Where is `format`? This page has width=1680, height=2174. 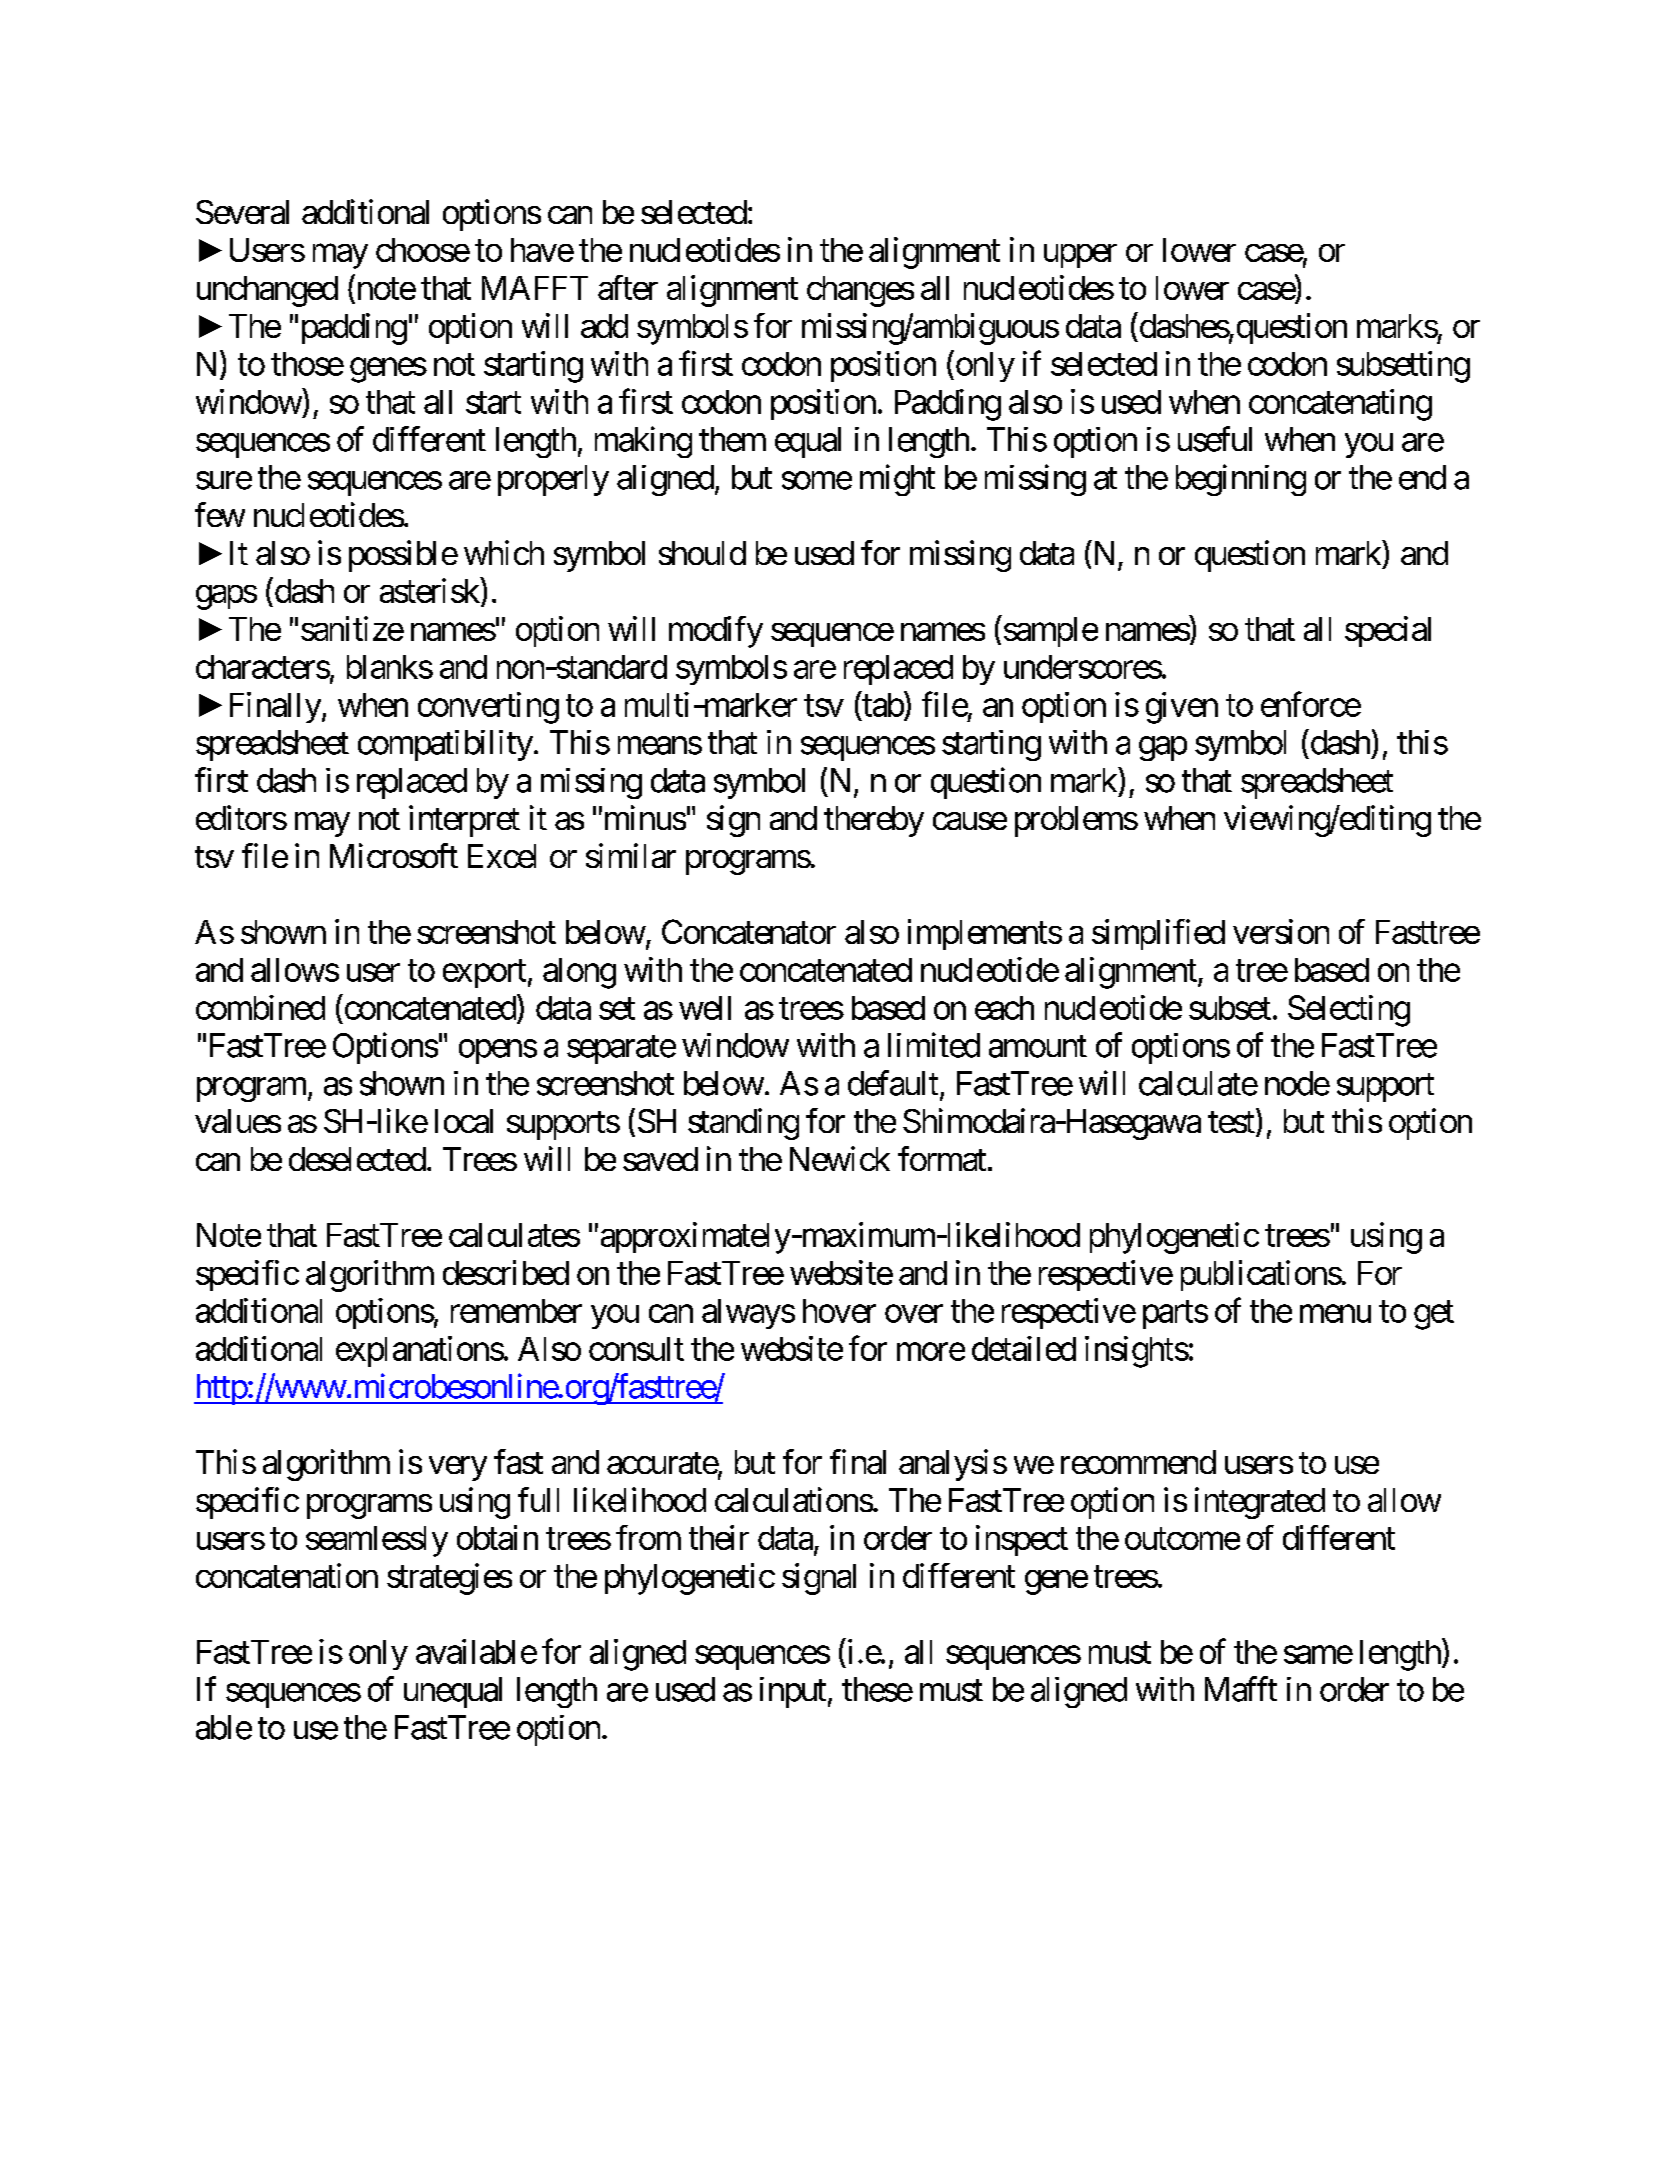
format is located at coordinates (942, 1158).
